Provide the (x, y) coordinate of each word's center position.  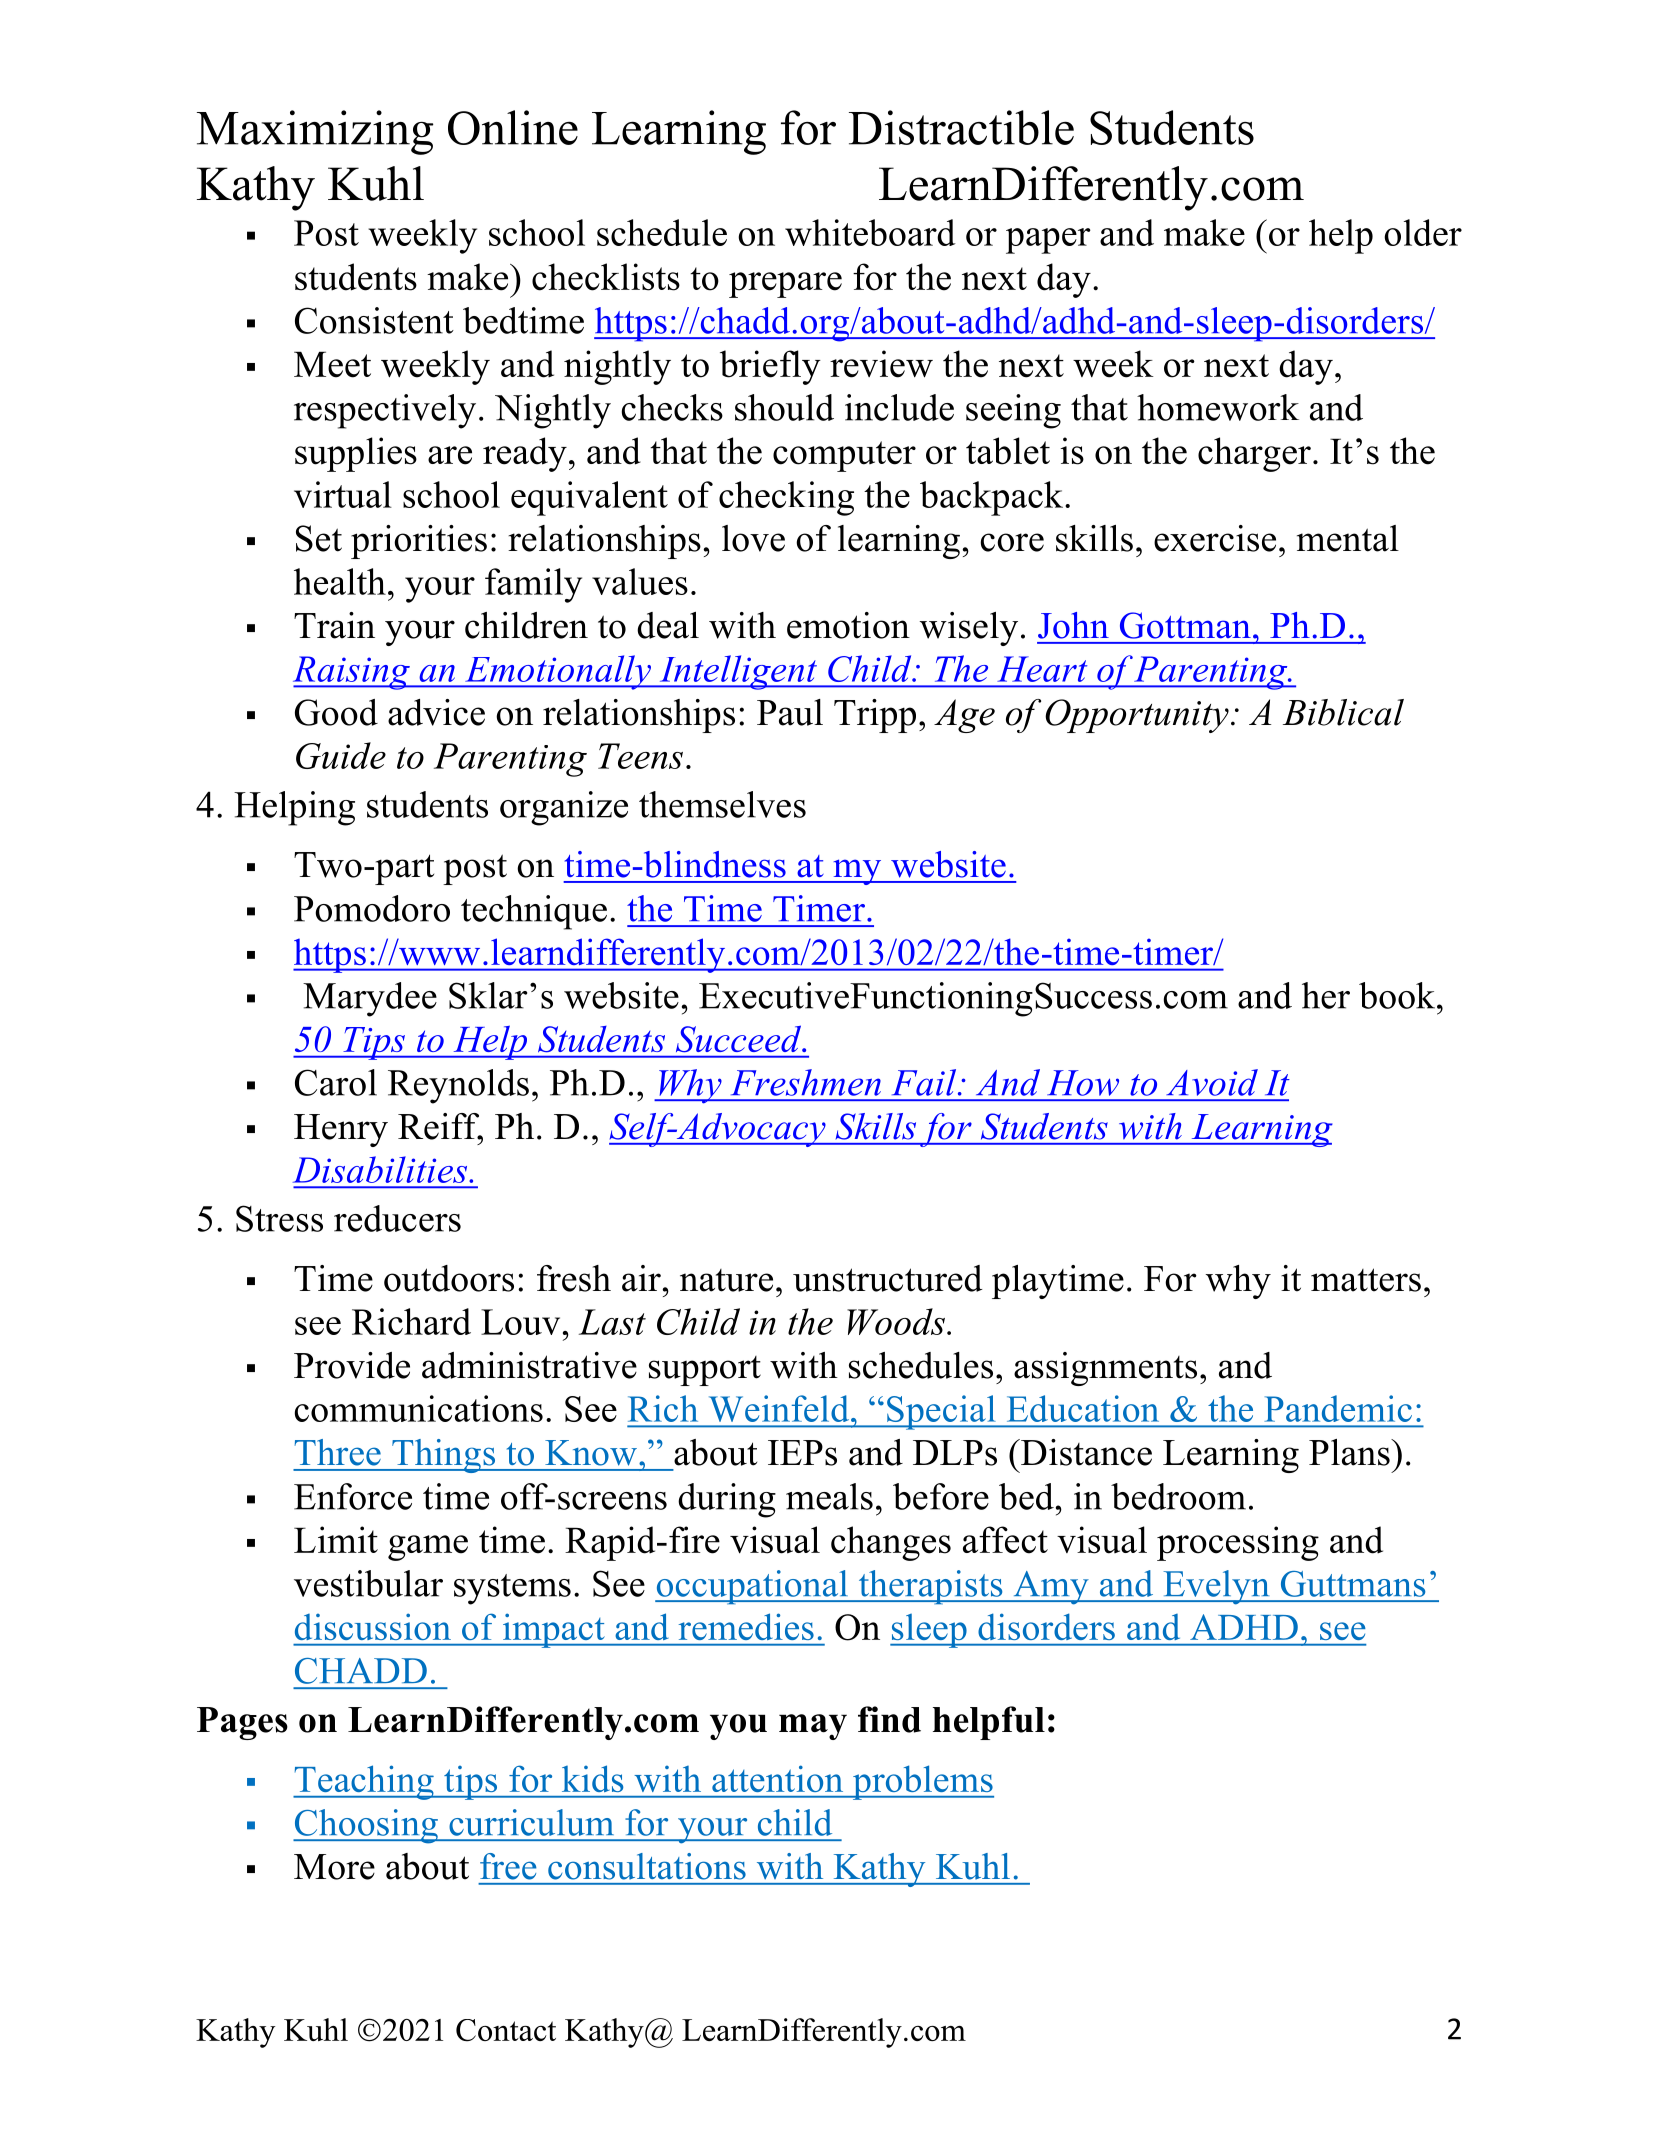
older (1423, 232)
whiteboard (870, 232)
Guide (341, 755)
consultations (647, 1866)
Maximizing (315, 132)
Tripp (875, 716)
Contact (506, 2030)
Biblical (1343, 712)
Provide (352, 1365)
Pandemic (1338, 1408)
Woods (896, 1321)
